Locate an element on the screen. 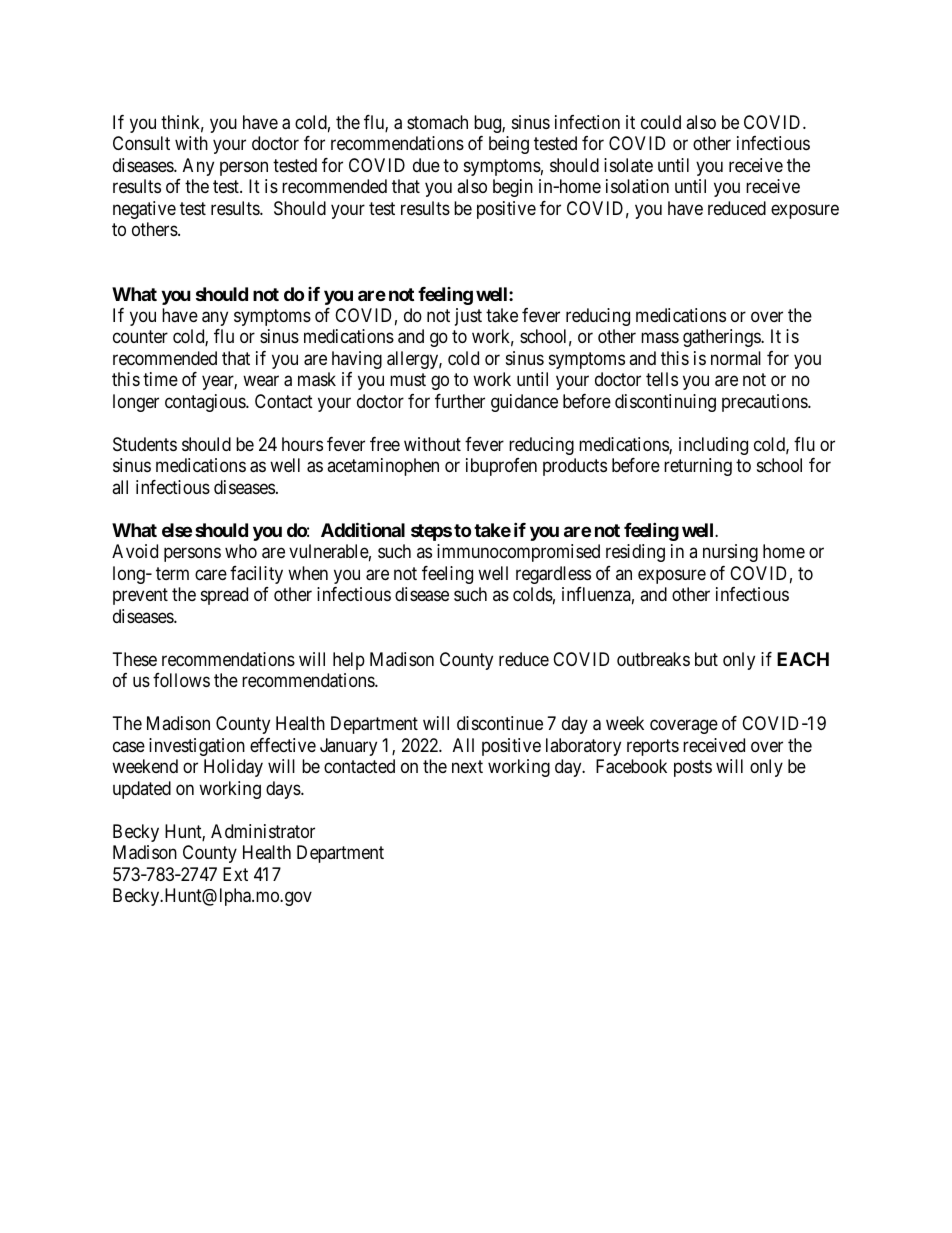  Consult is located at coordinates (141, 143).
